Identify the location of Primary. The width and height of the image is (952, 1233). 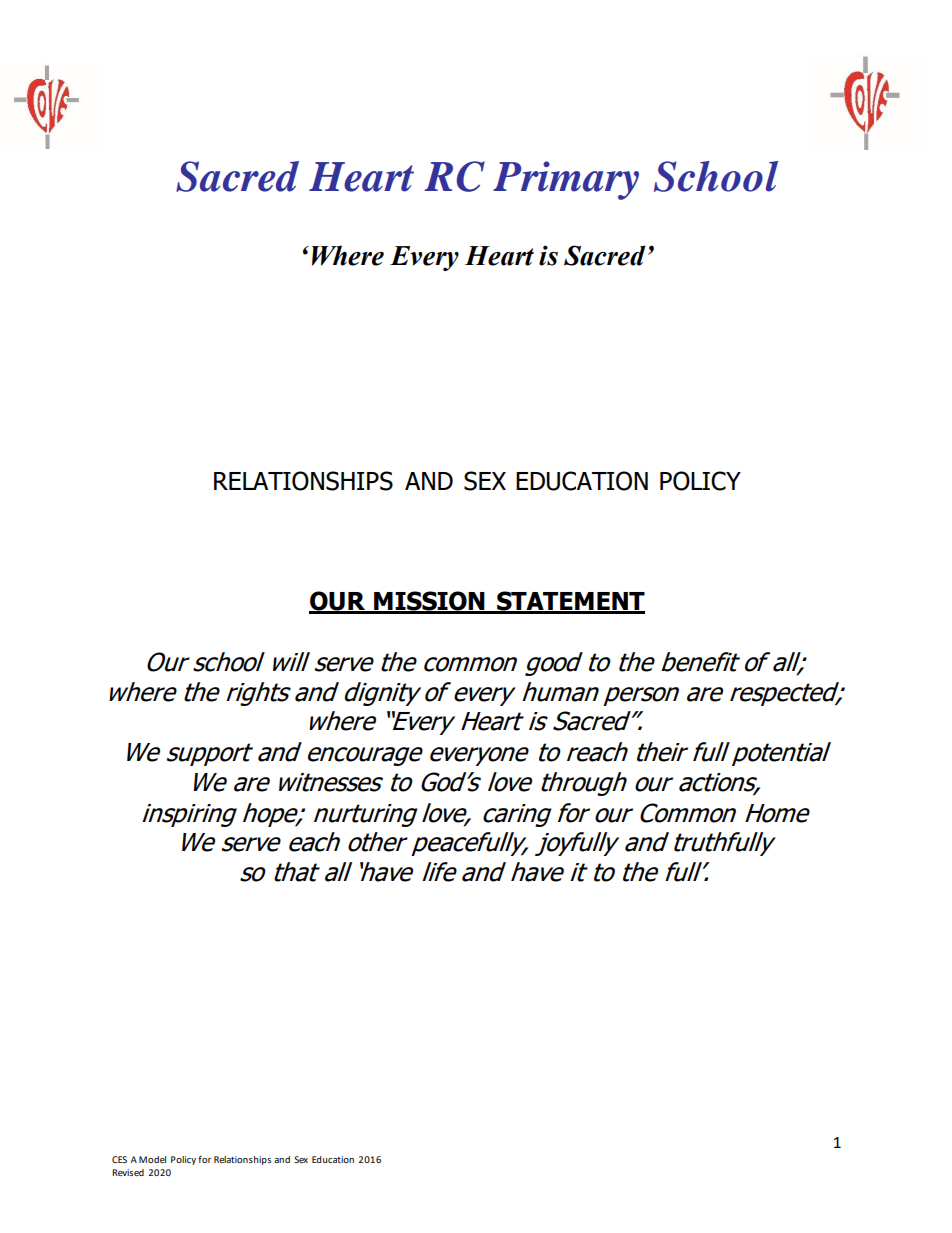
(566, 180).
